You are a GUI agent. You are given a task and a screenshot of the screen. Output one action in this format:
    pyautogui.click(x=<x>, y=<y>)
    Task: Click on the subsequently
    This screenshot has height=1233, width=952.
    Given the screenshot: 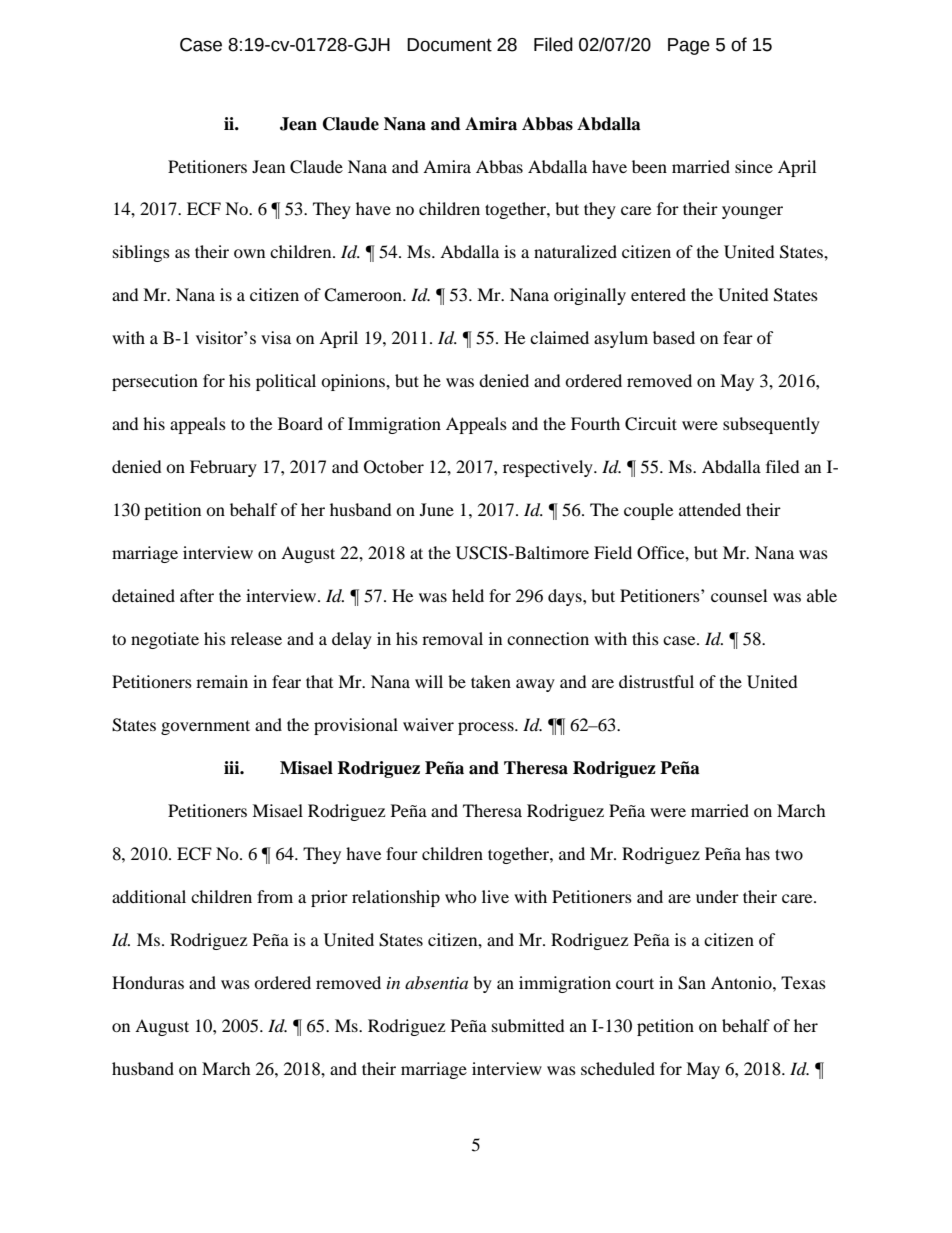 What is the action you would take?
    pyautogui.click(x=771, y=425)
